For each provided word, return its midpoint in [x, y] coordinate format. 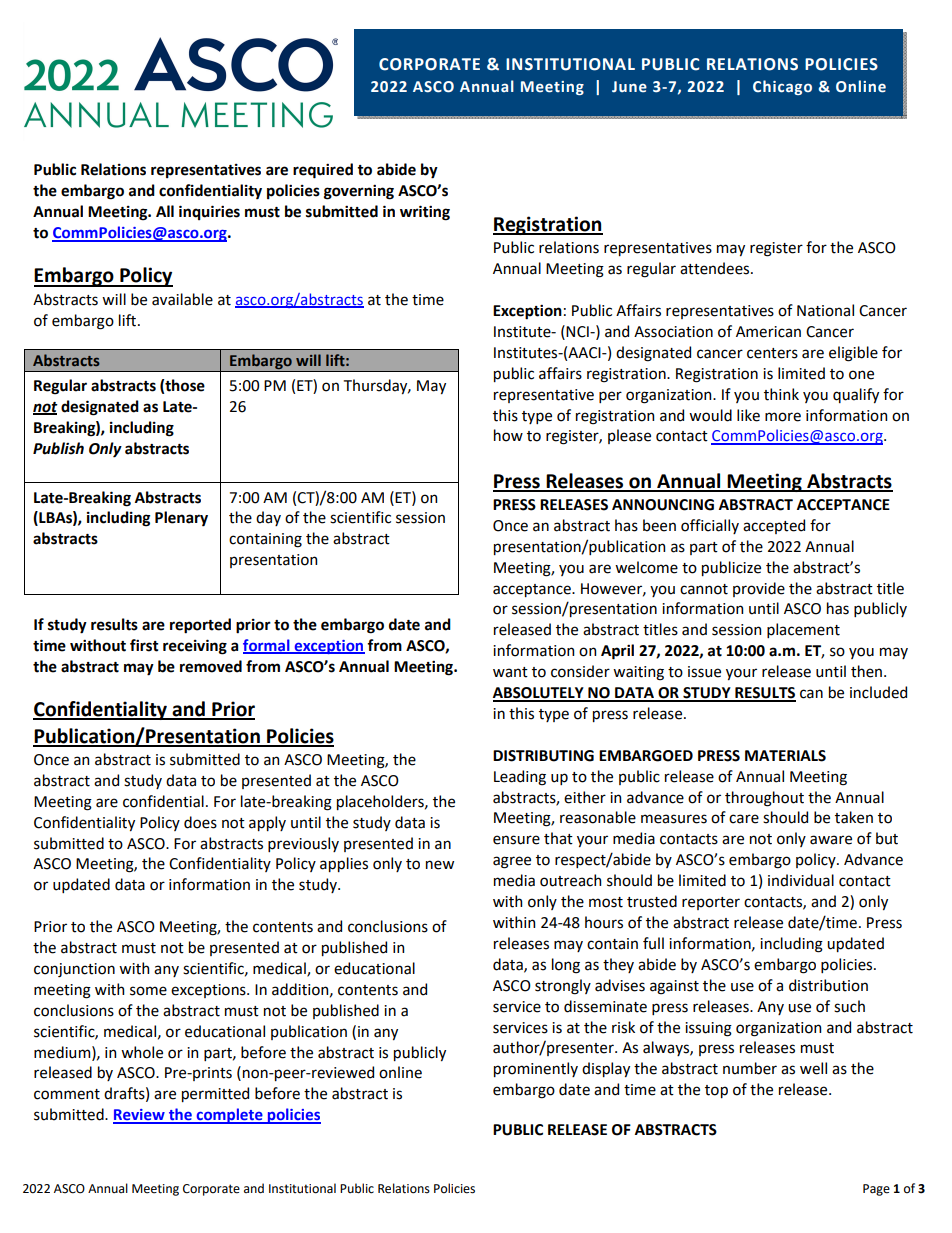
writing [425, 213]
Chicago [782, 87]
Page [876, 1190]
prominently [536, 1069]
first [144, 645]
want [510, 672]
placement [803, 630]
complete [229, 1116]
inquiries [209, 212]
